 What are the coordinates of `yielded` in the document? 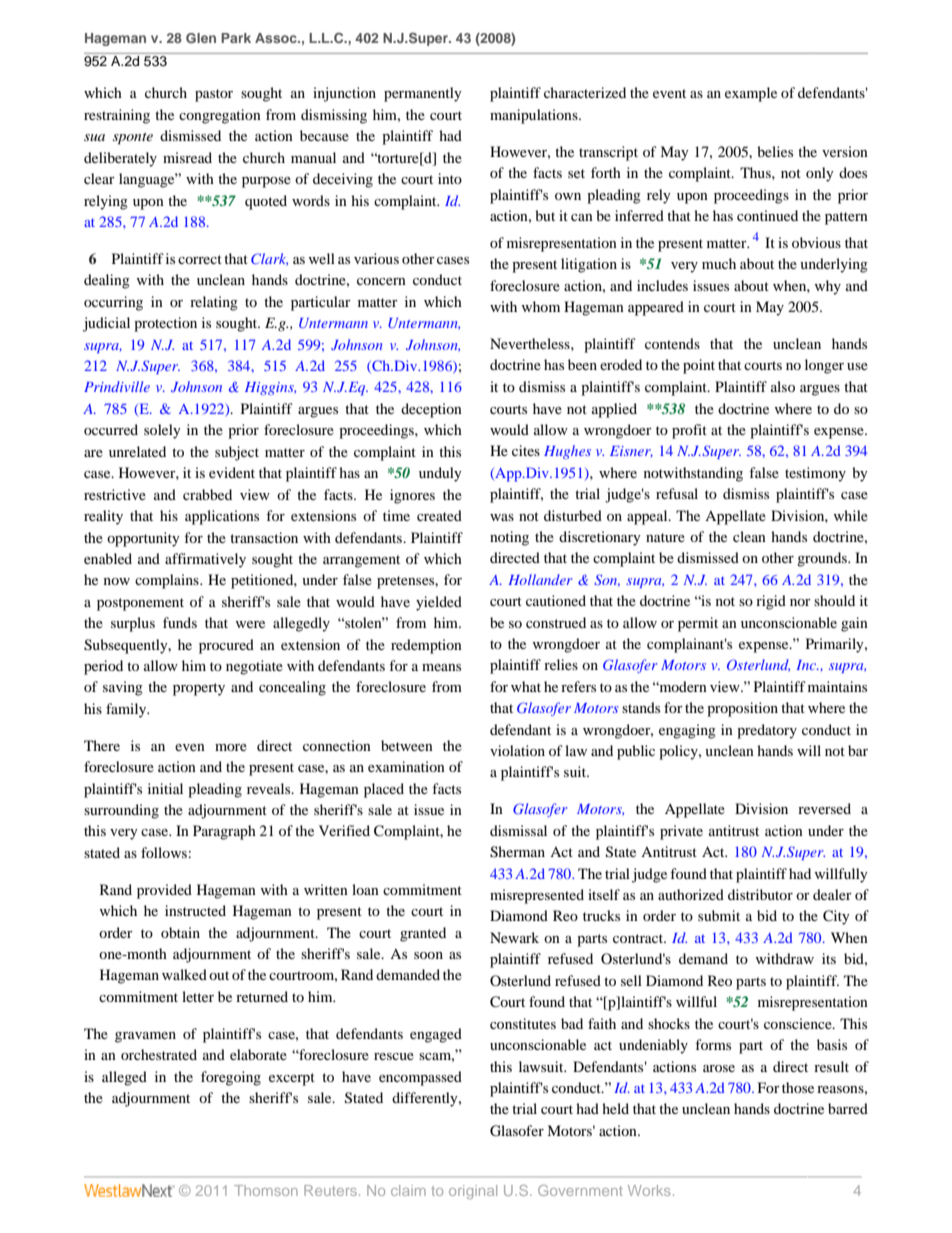 It's located at (439, 603).
